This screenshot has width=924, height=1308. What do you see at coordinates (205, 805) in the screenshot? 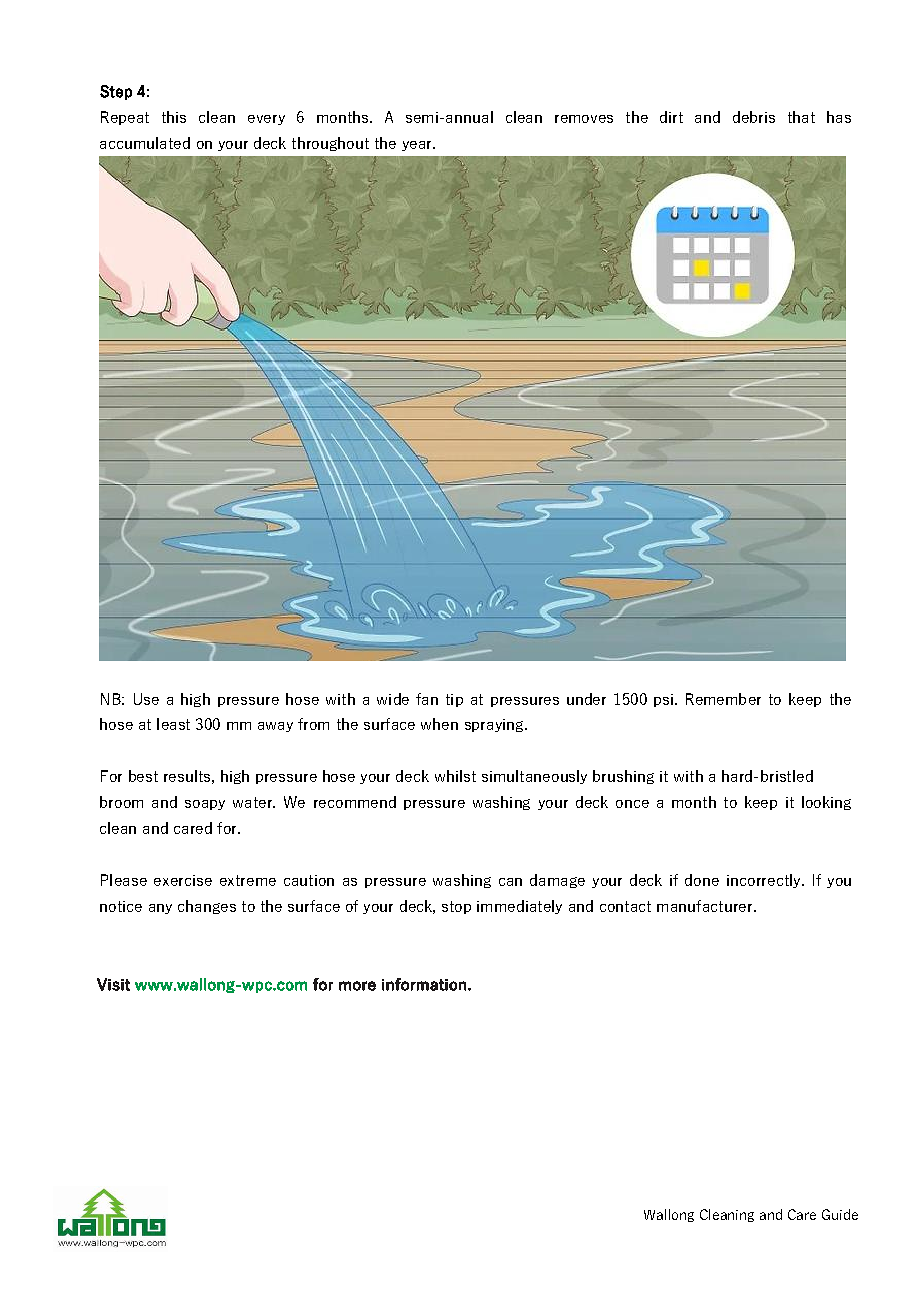
I see `soapy` at bounding box center [205, 805].
